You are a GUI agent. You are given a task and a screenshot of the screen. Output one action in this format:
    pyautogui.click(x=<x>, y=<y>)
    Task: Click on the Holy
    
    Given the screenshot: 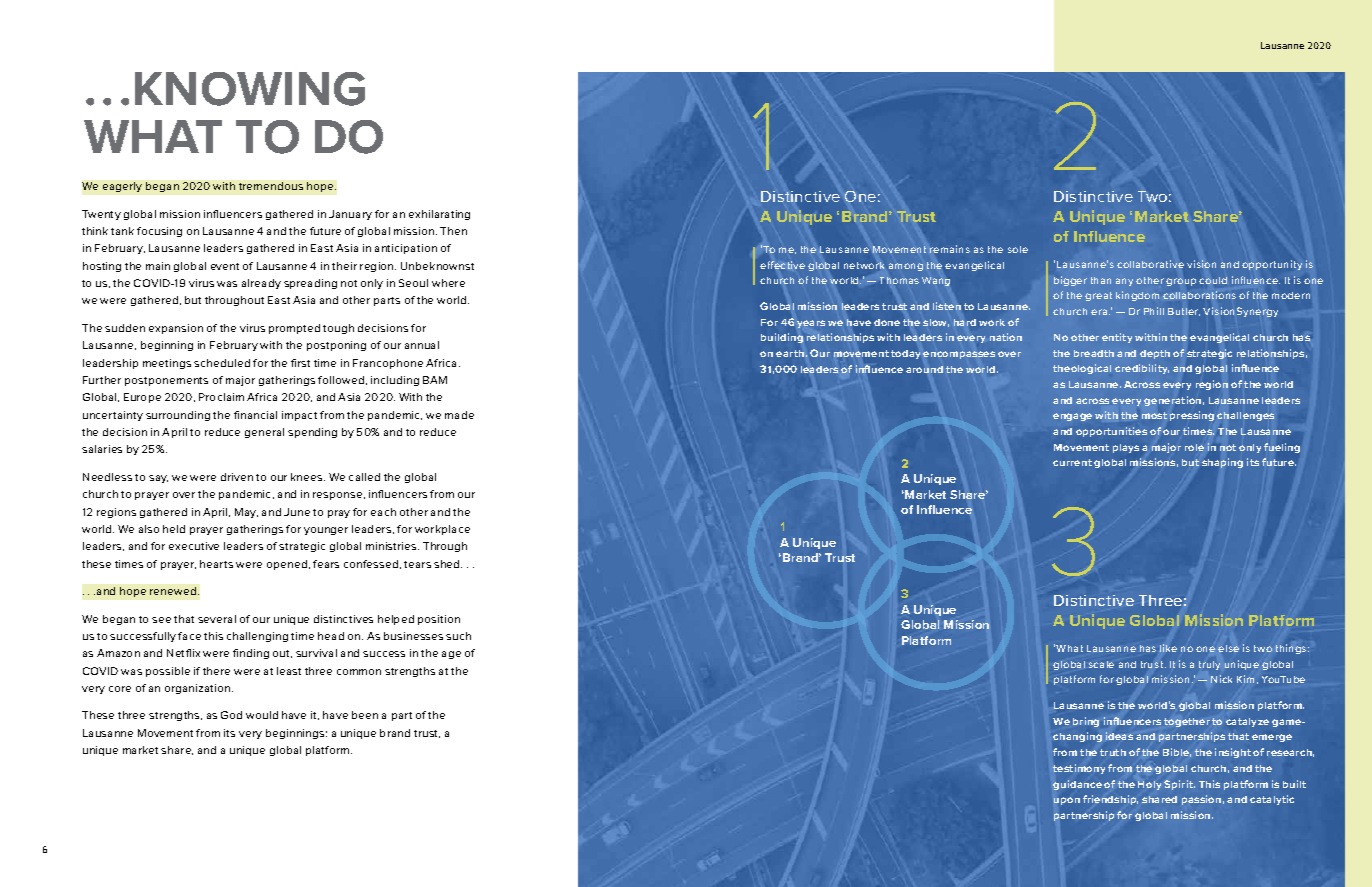 What is the action you would take?
    pyautogui.click(x=1149, y=785)
